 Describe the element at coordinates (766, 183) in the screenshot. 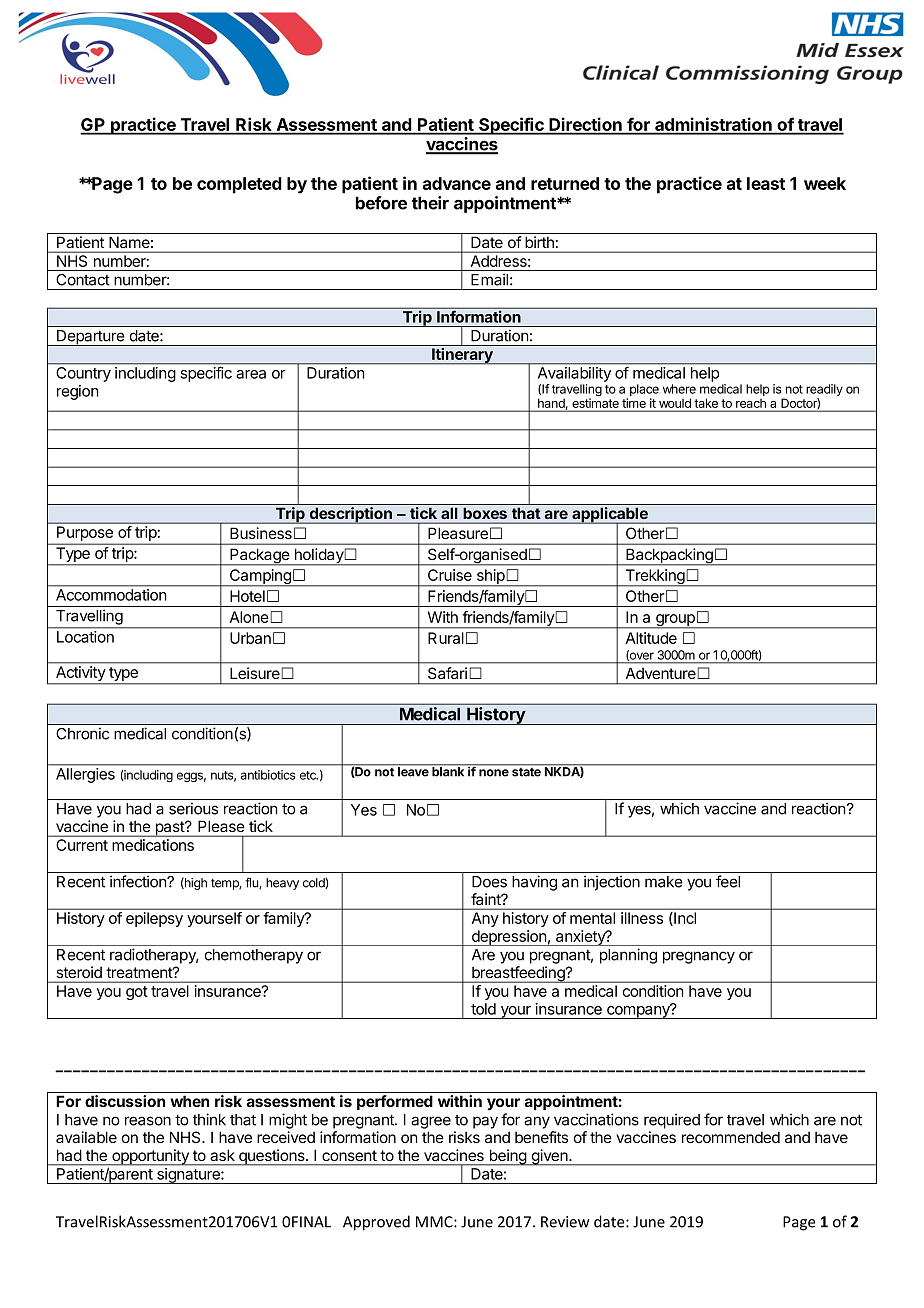

I see `least` at that location.
